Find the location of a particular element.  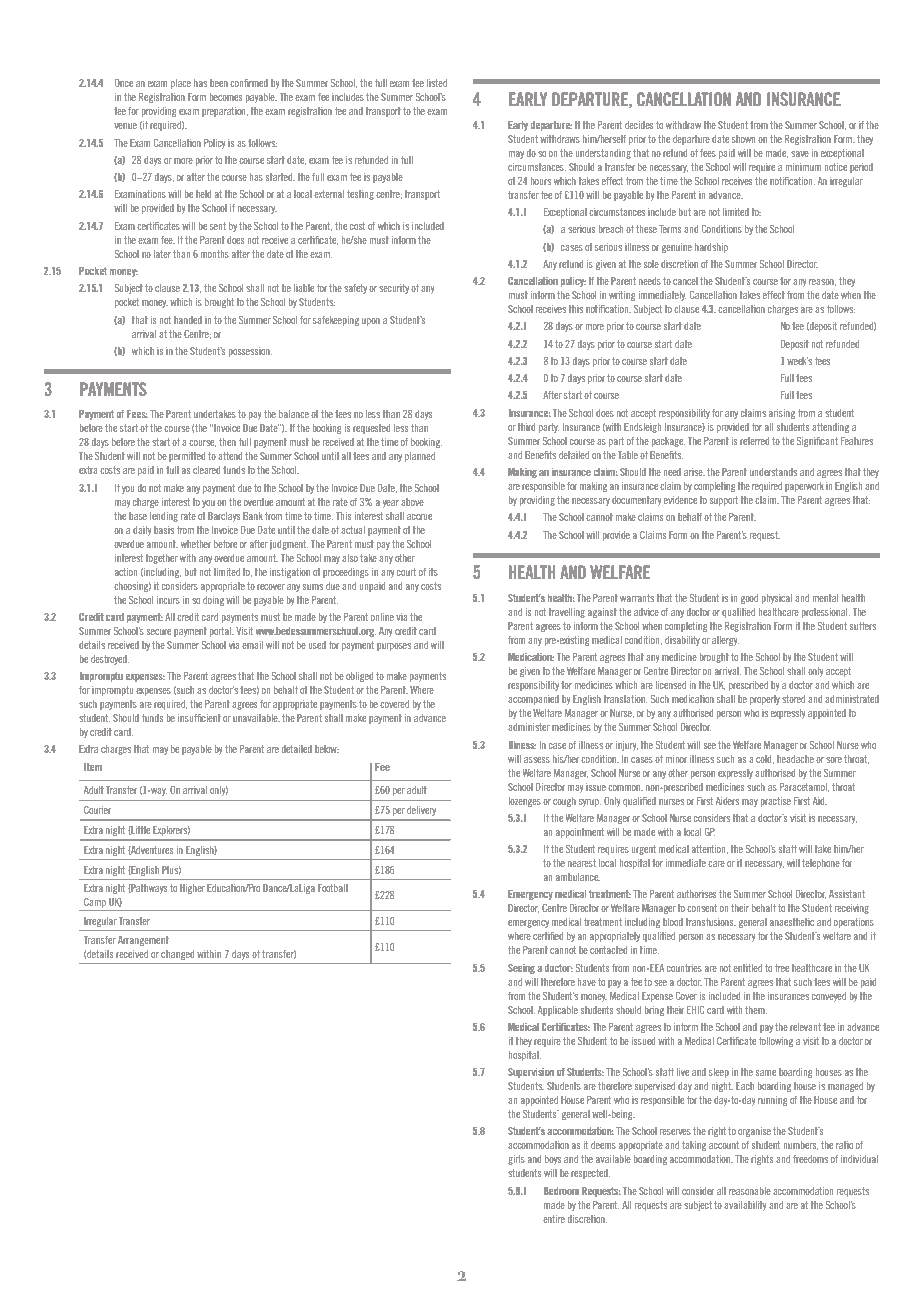

listed is located at coordinates (437, 83).
